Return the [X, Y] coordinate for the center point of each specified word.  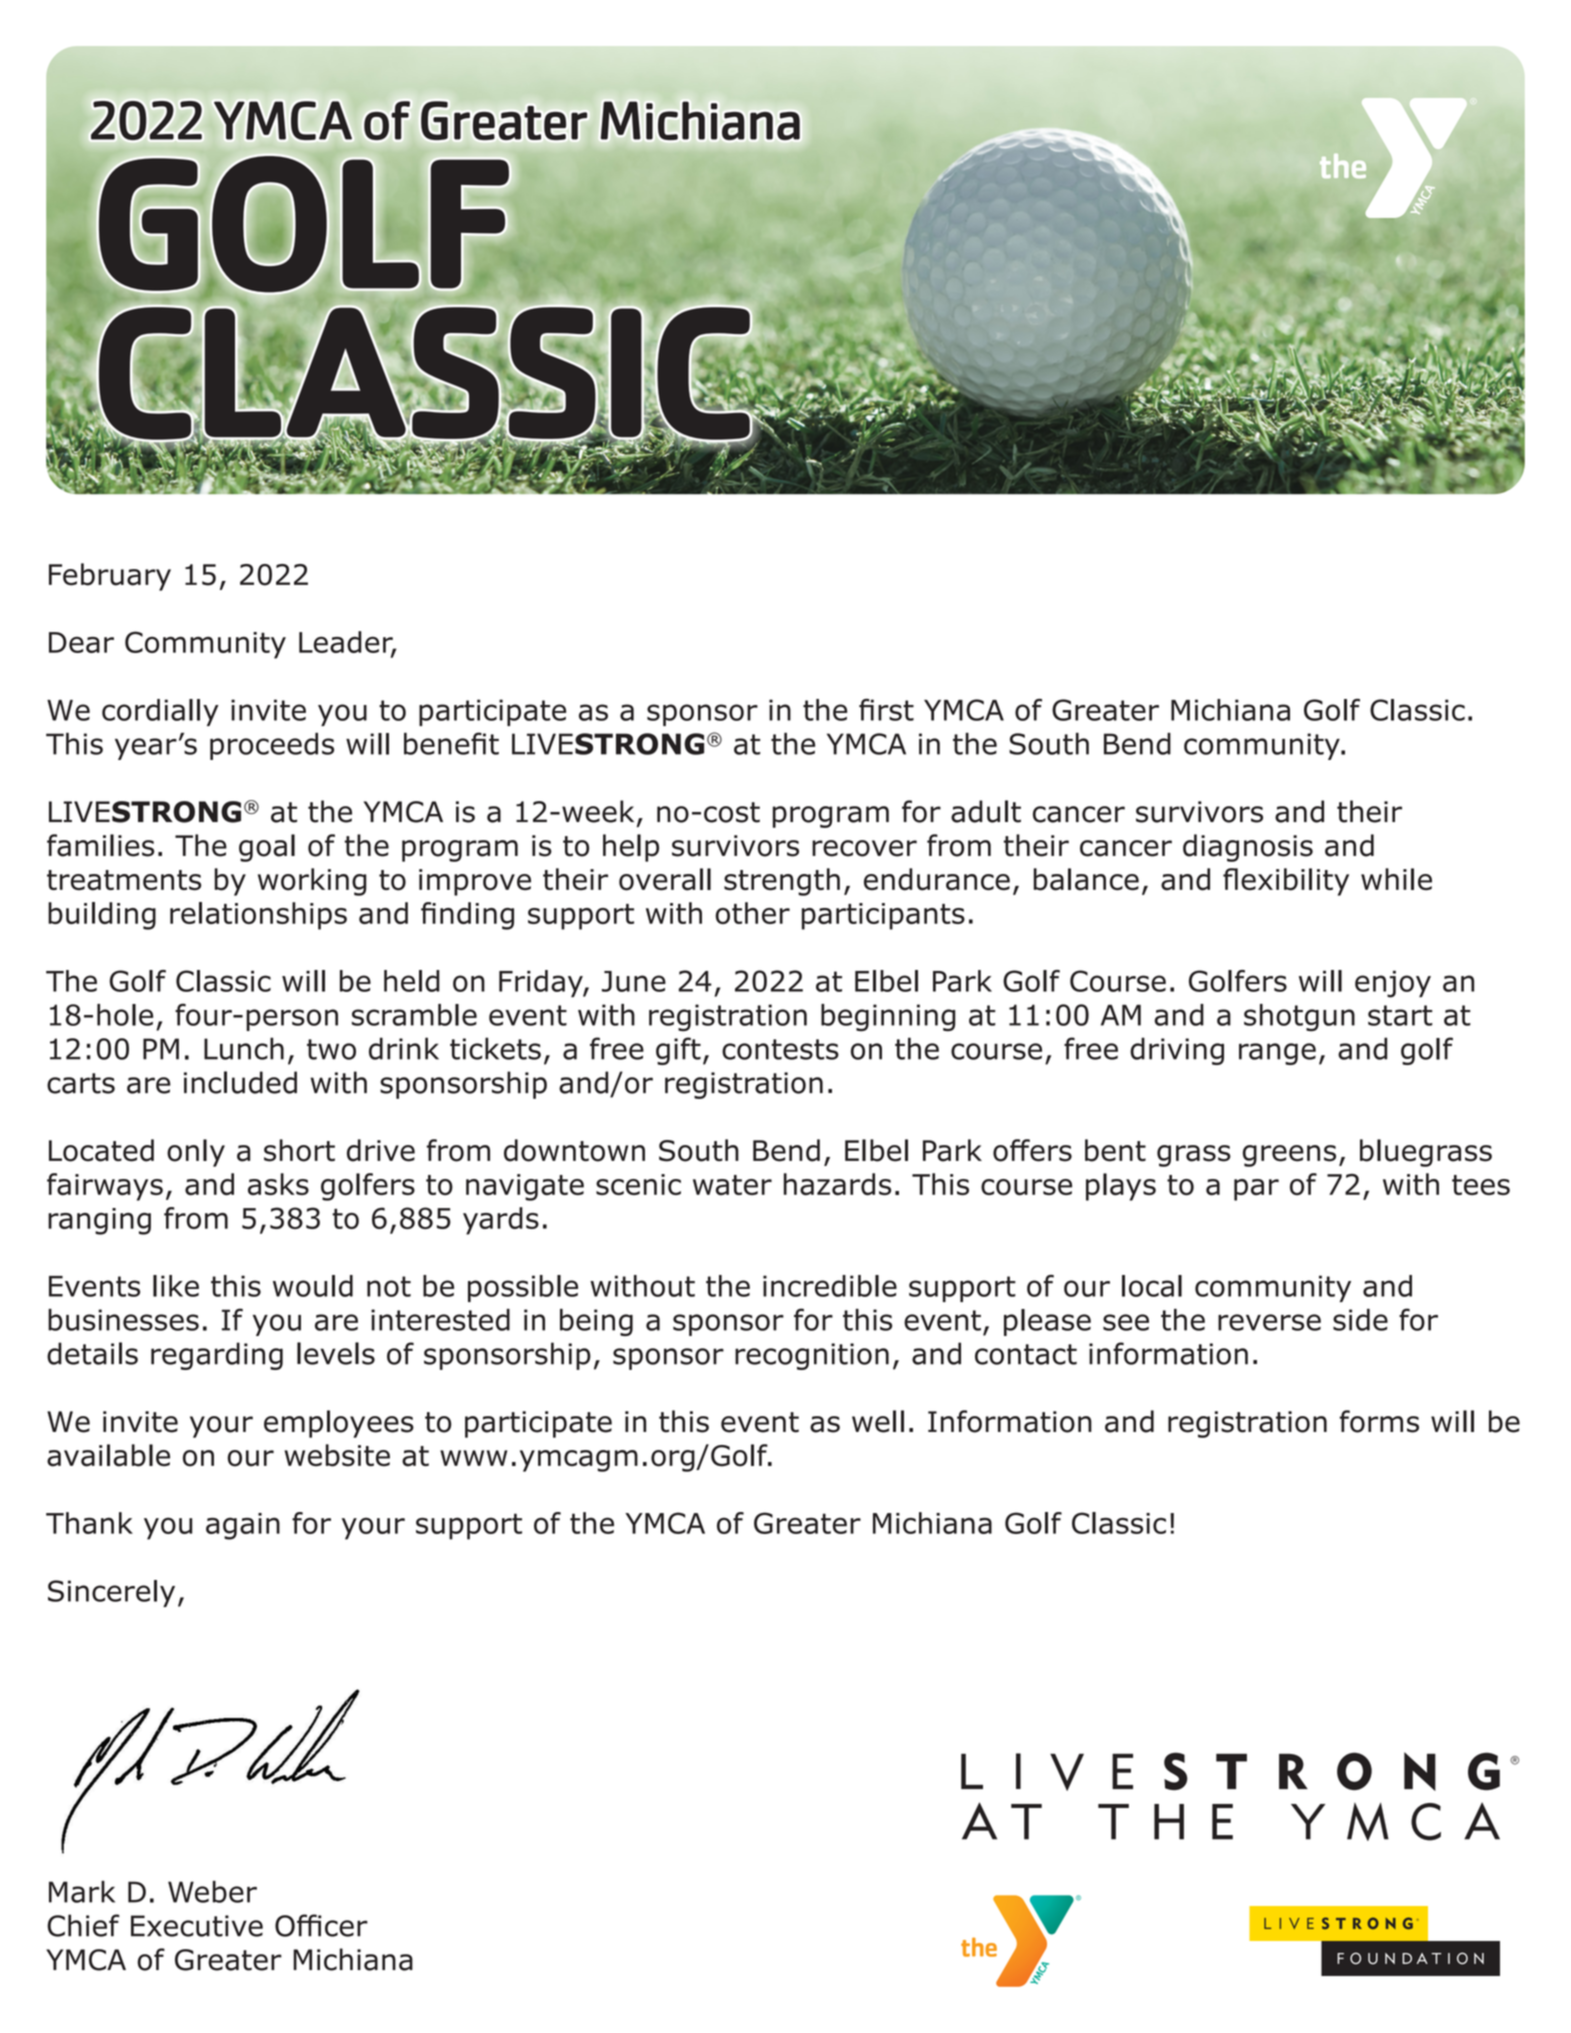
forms [1379, 1421]
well [878, 1421]
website [337, 1455]
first [886, 709]
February [110, 577]
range [1277, 1054]
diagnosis [1248, 848]
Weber [212, 1892]
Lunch [244, 1048]
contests [780, 1049]
